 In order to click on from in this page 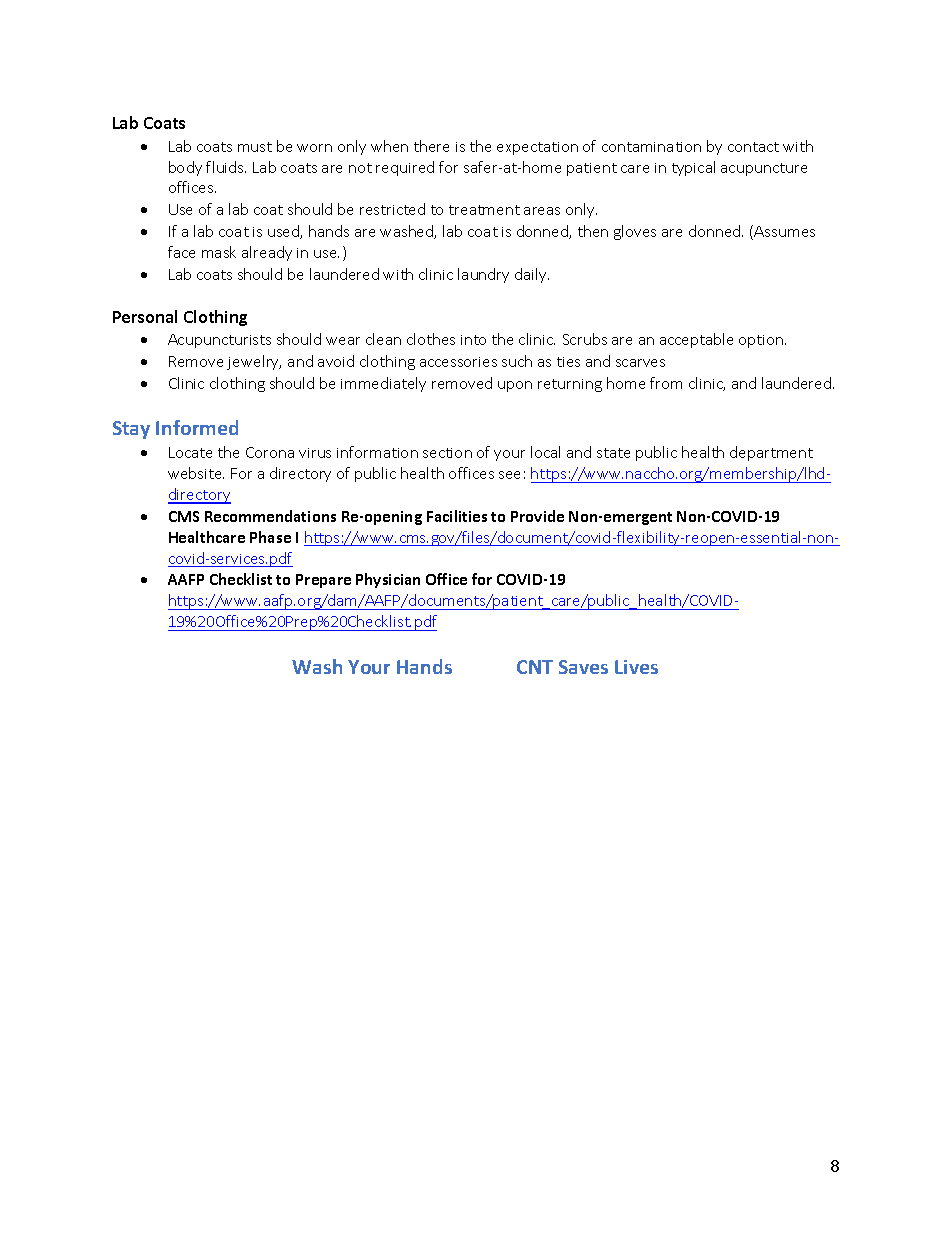, I will do `click(666, 383)`.
